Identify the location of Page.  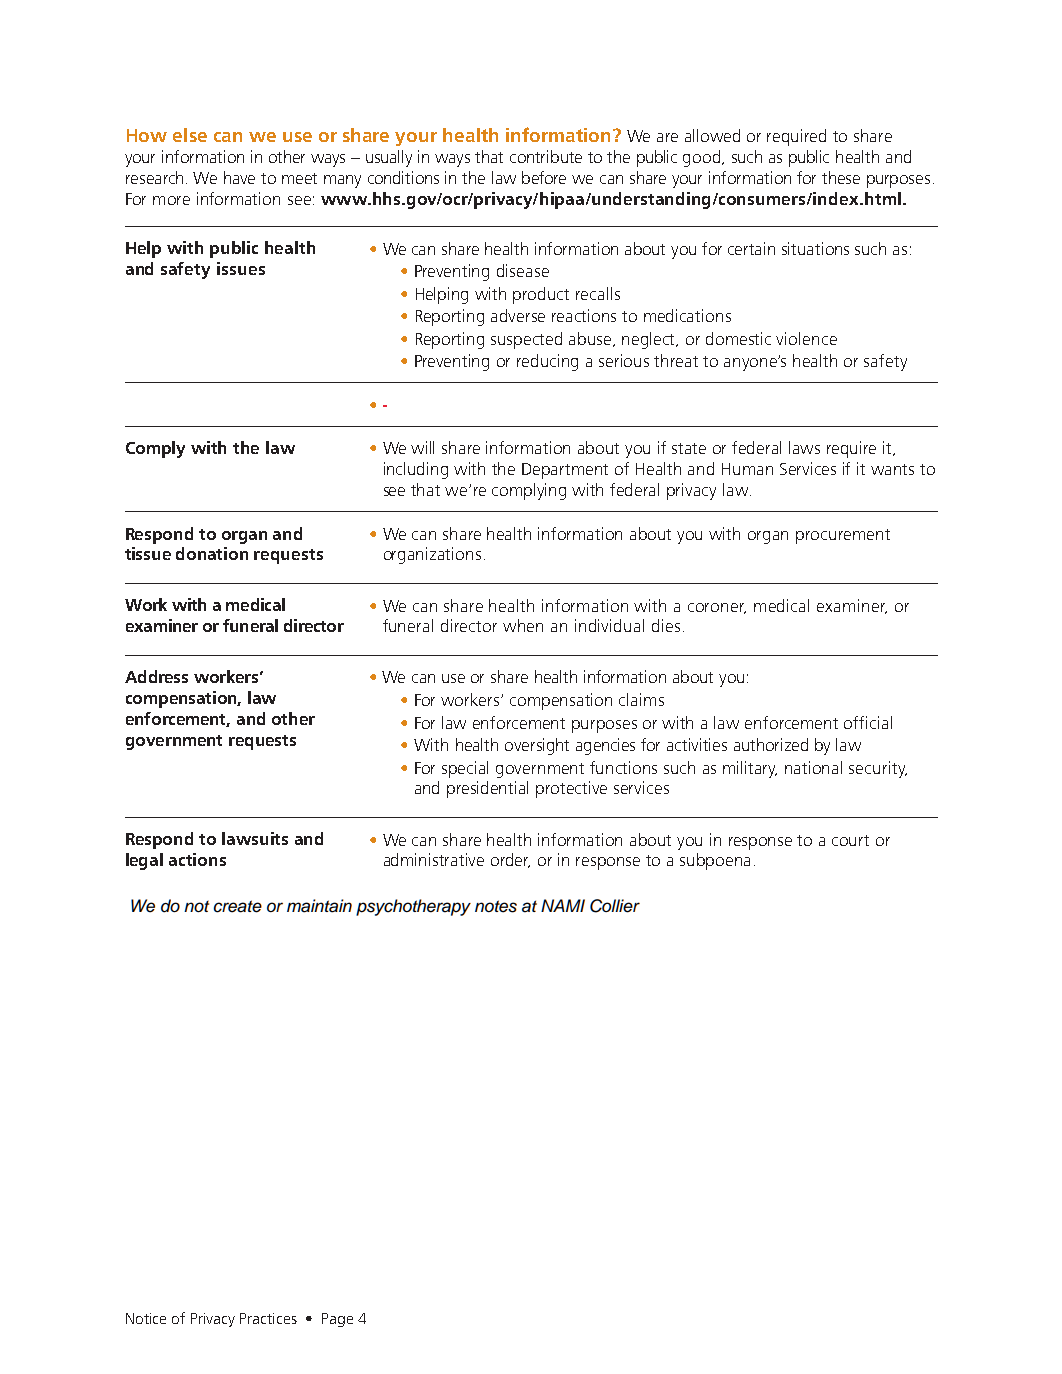
(337, 1320).
